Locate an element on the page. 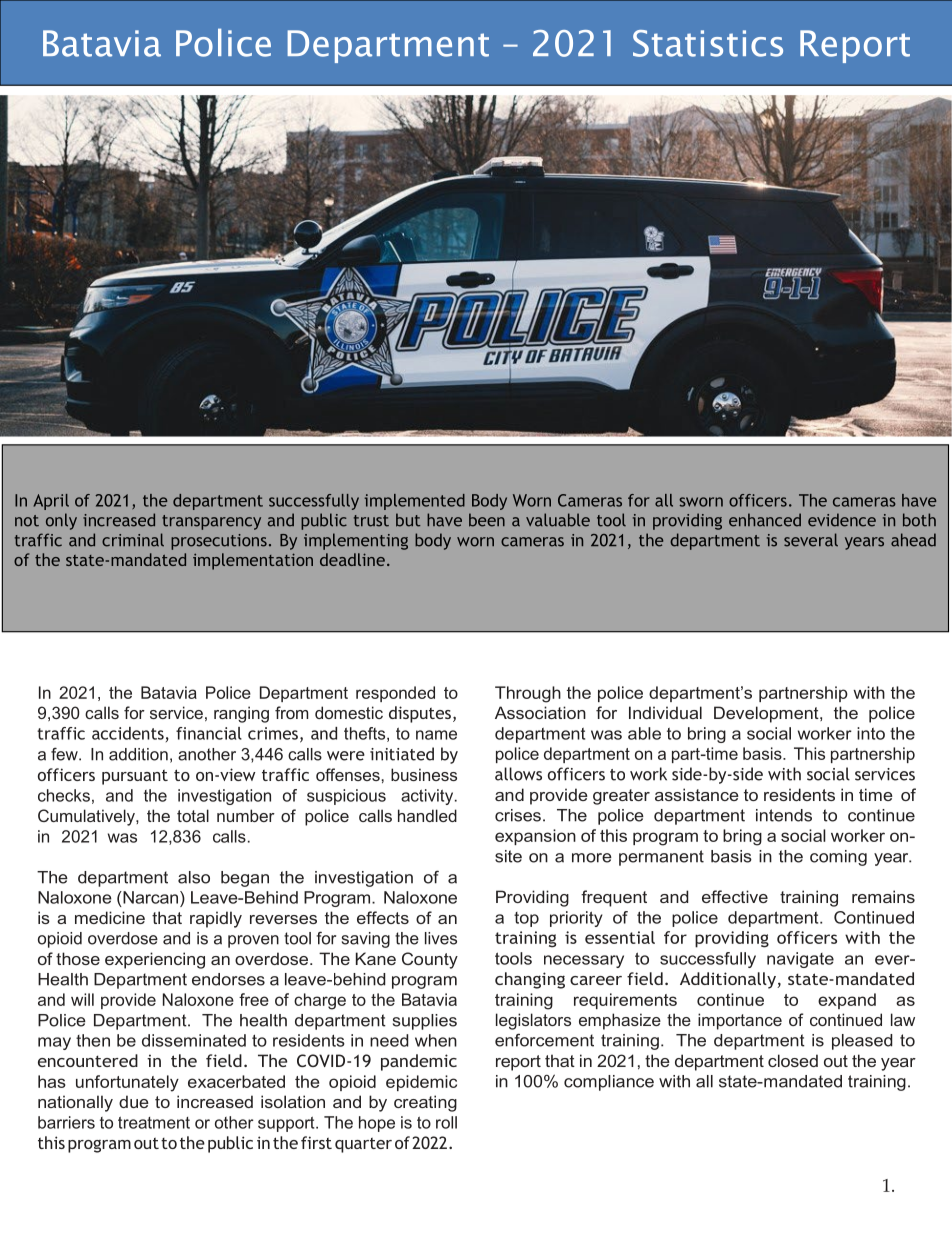 The image size is (952, 1233). been is located at coordinates (487, 520).
